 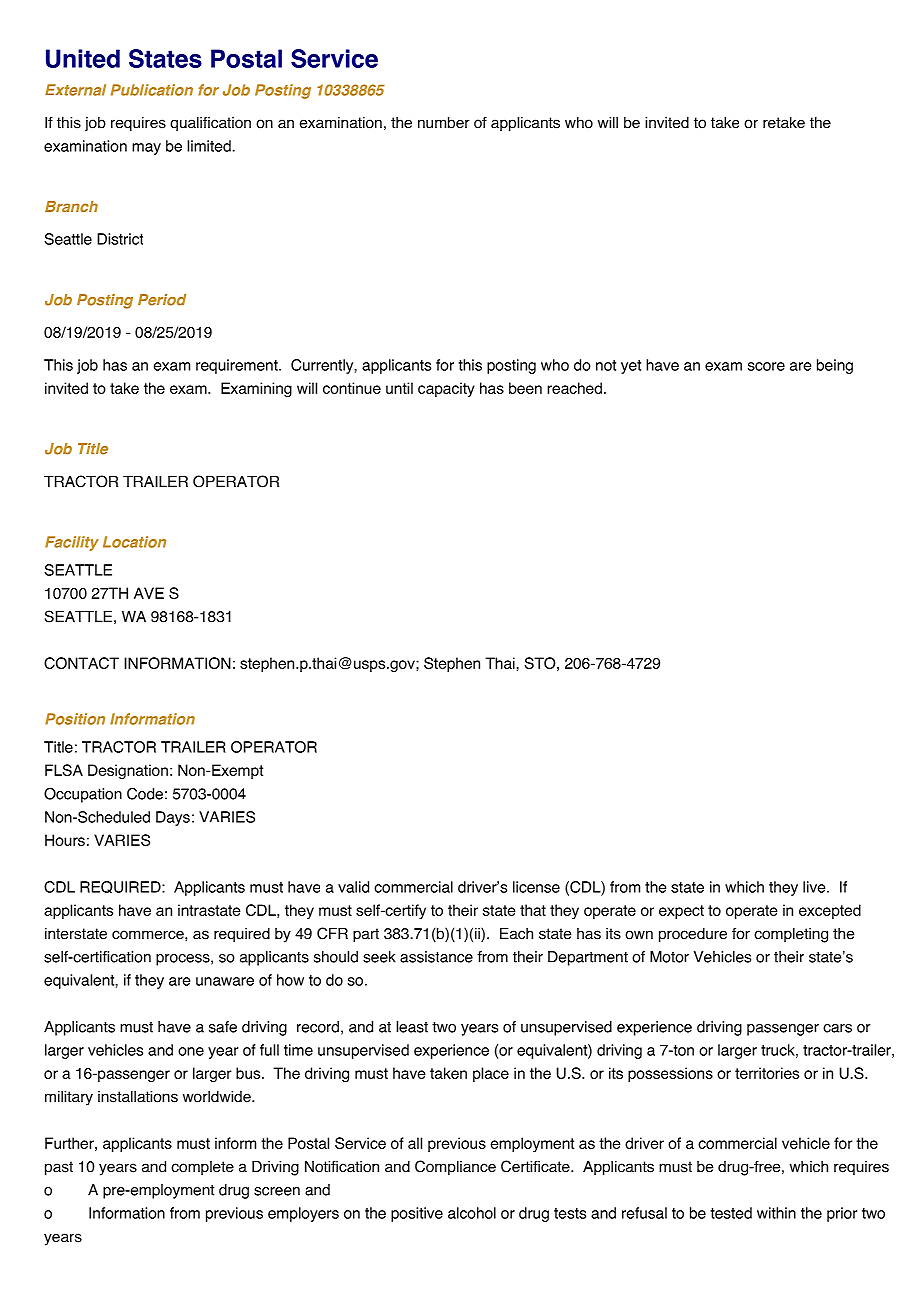 I want to click on CONTACT, so click(x=81, y=663).
